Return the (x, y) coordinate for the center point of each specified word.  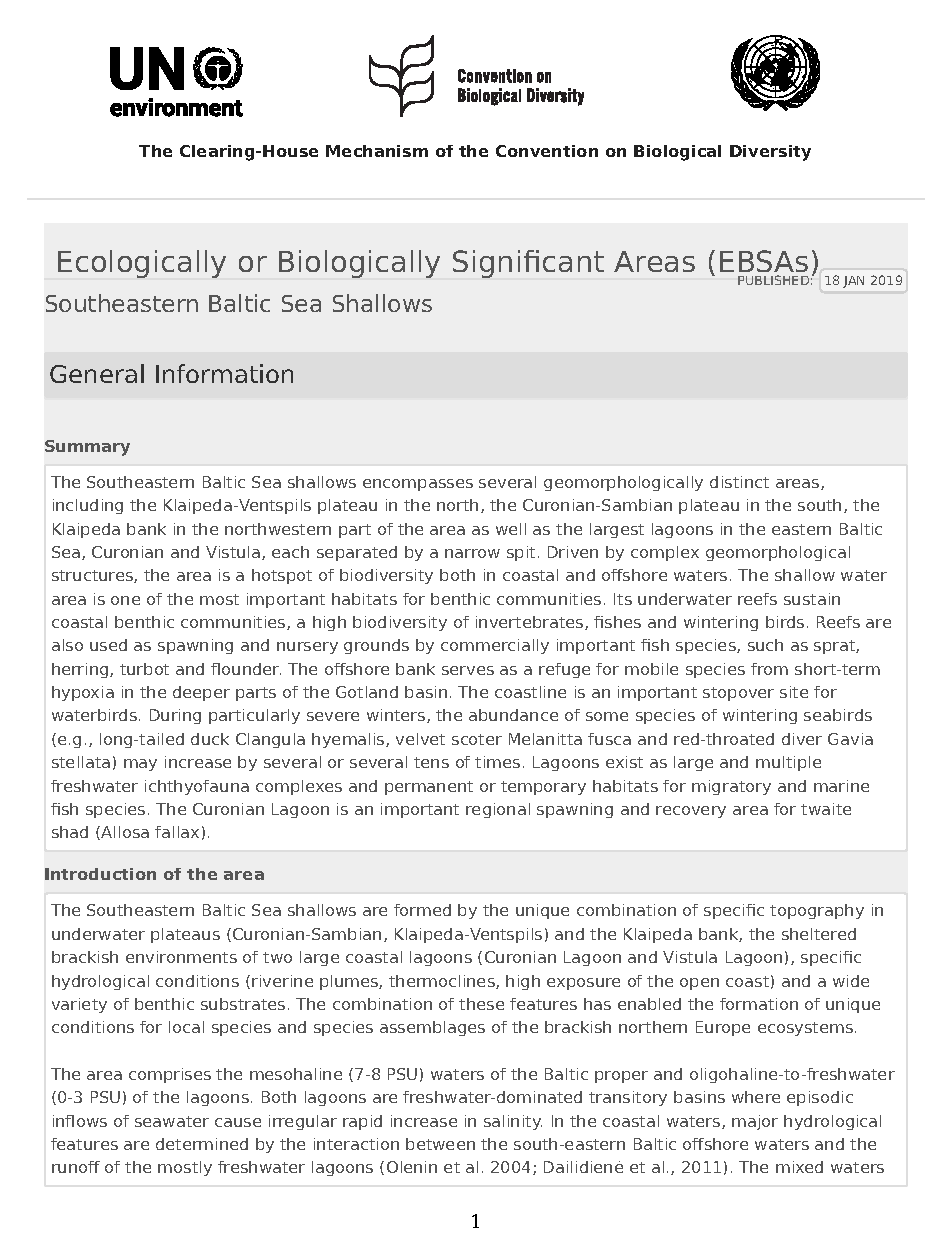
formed (422, 910)
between (440, 1144)
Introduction (100, 874)
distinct (739, 482)
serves (468, 670)
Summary (87, 448)
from (769, 669)
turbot (144, 669)
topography (817, 911)
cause (238, 1122)
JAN (853, 282)
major (755, 1122)
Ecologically (142, 264)
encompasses (418, 485)
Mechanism (377, 151)
